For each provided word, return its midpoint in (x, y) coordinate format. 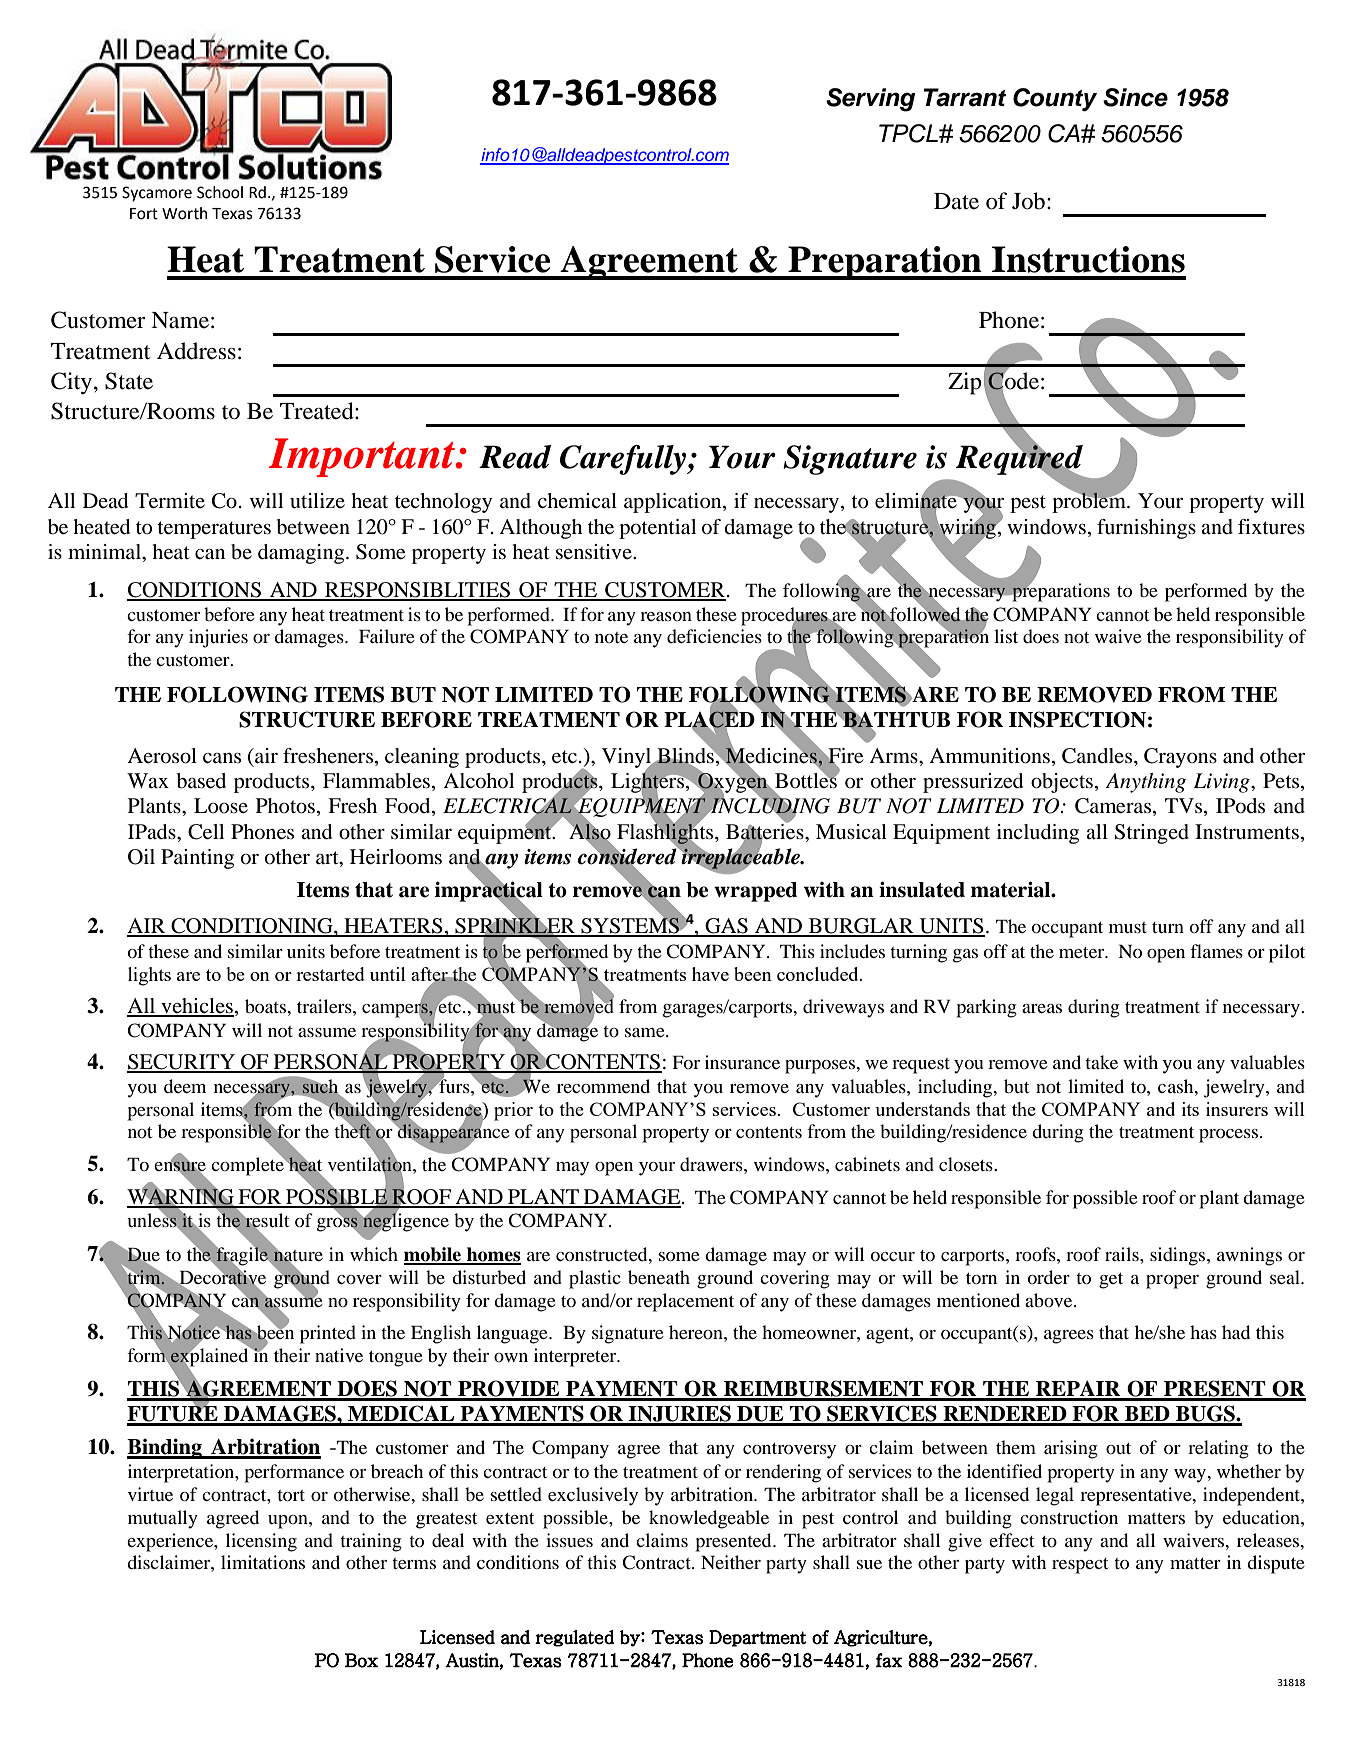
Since (1135, 97)
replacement (685, 1302)
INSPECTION (1077, 719)
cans (222, 758)
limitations (263, 1562)
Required (1020, 459)
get (1111, 1281)
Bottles (806, 780)
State (129, 381)
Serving (870, 100)
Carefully (624, 460)
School (220, 192)
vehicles (196, 1007)
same (646, 1032)
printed (328, 1334)
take (1101, 1062)
